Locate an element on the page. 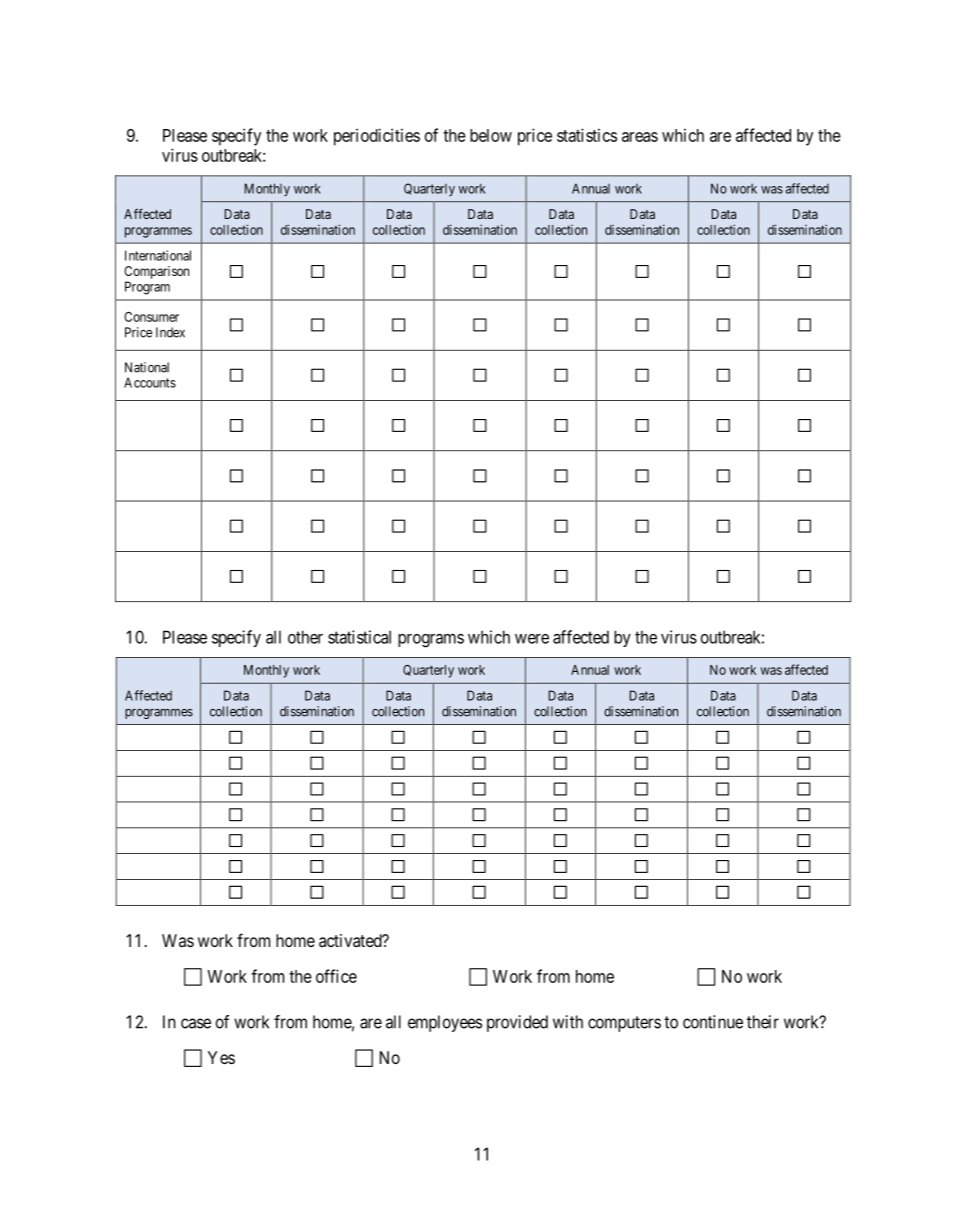 Image resolution: width=966 pixels, height=1232 pixels. below is located at coordinates (491, 135).
